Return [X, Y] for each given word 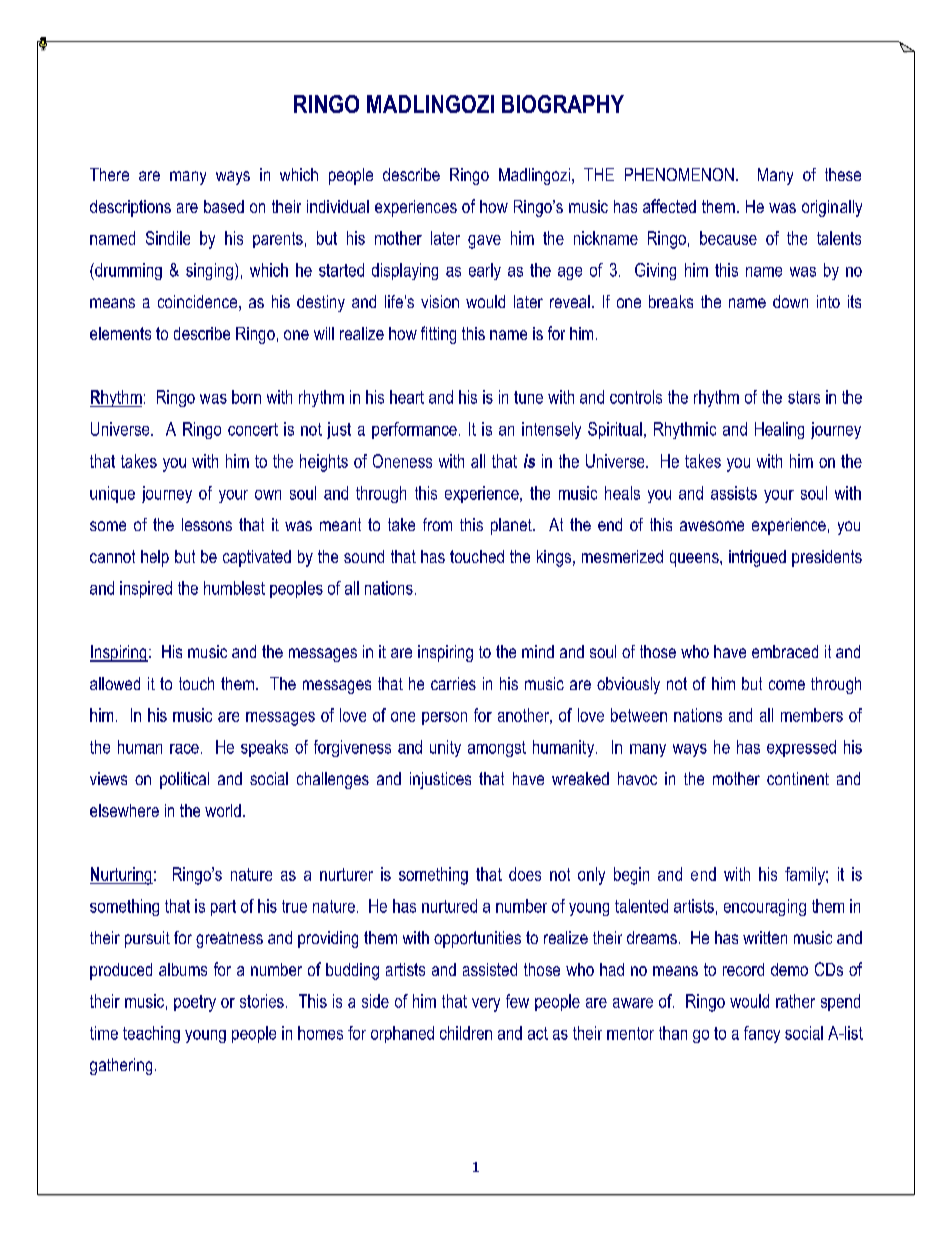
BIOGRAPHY [563, 104]
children [466, 1033]
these [843, 174]
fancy [762, 1034]
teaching [151, 1034]
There [109, 174]
